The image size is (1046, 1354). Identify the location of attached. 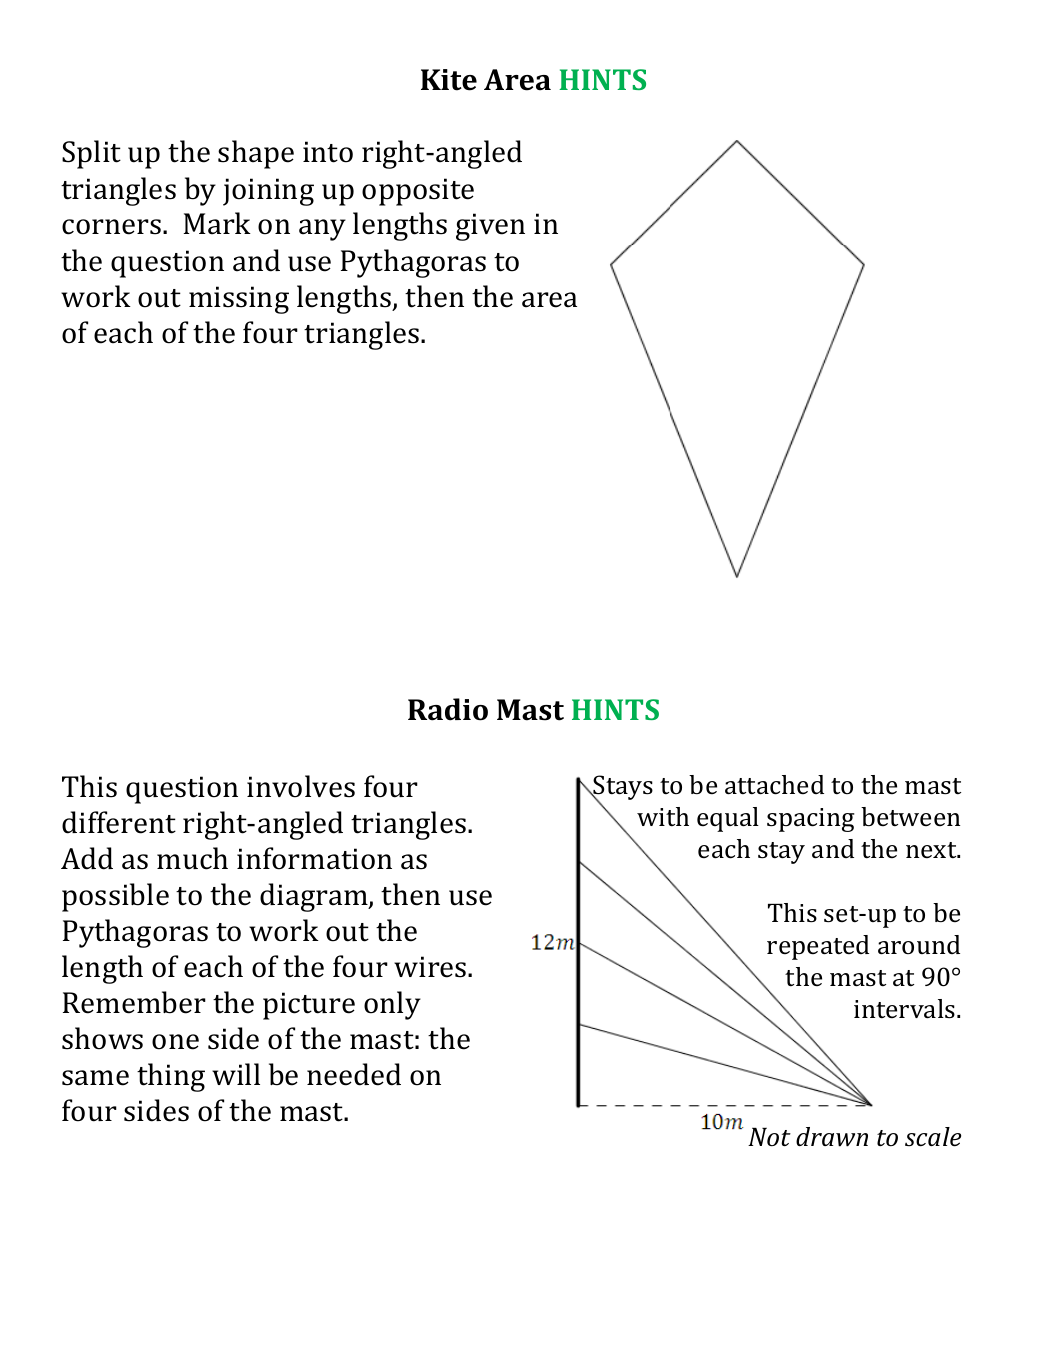
(774, 785).
